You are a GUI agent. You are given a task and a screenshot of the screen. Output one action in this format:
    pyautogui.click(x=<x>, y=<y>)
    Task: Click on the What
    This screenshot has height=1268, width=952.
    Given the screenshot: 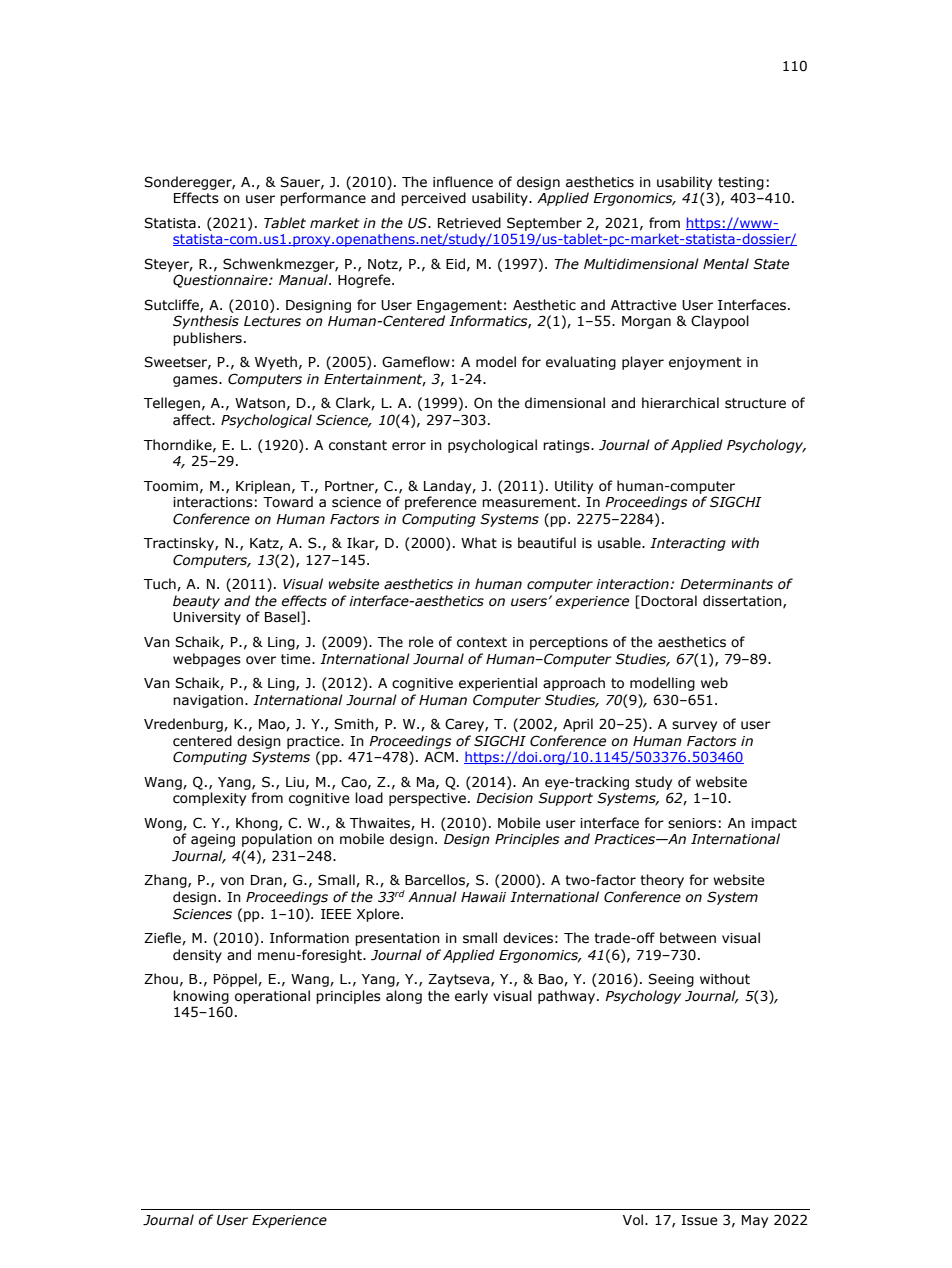 What is the action you would take?
    pyautogui.click(x=479, y=543)
